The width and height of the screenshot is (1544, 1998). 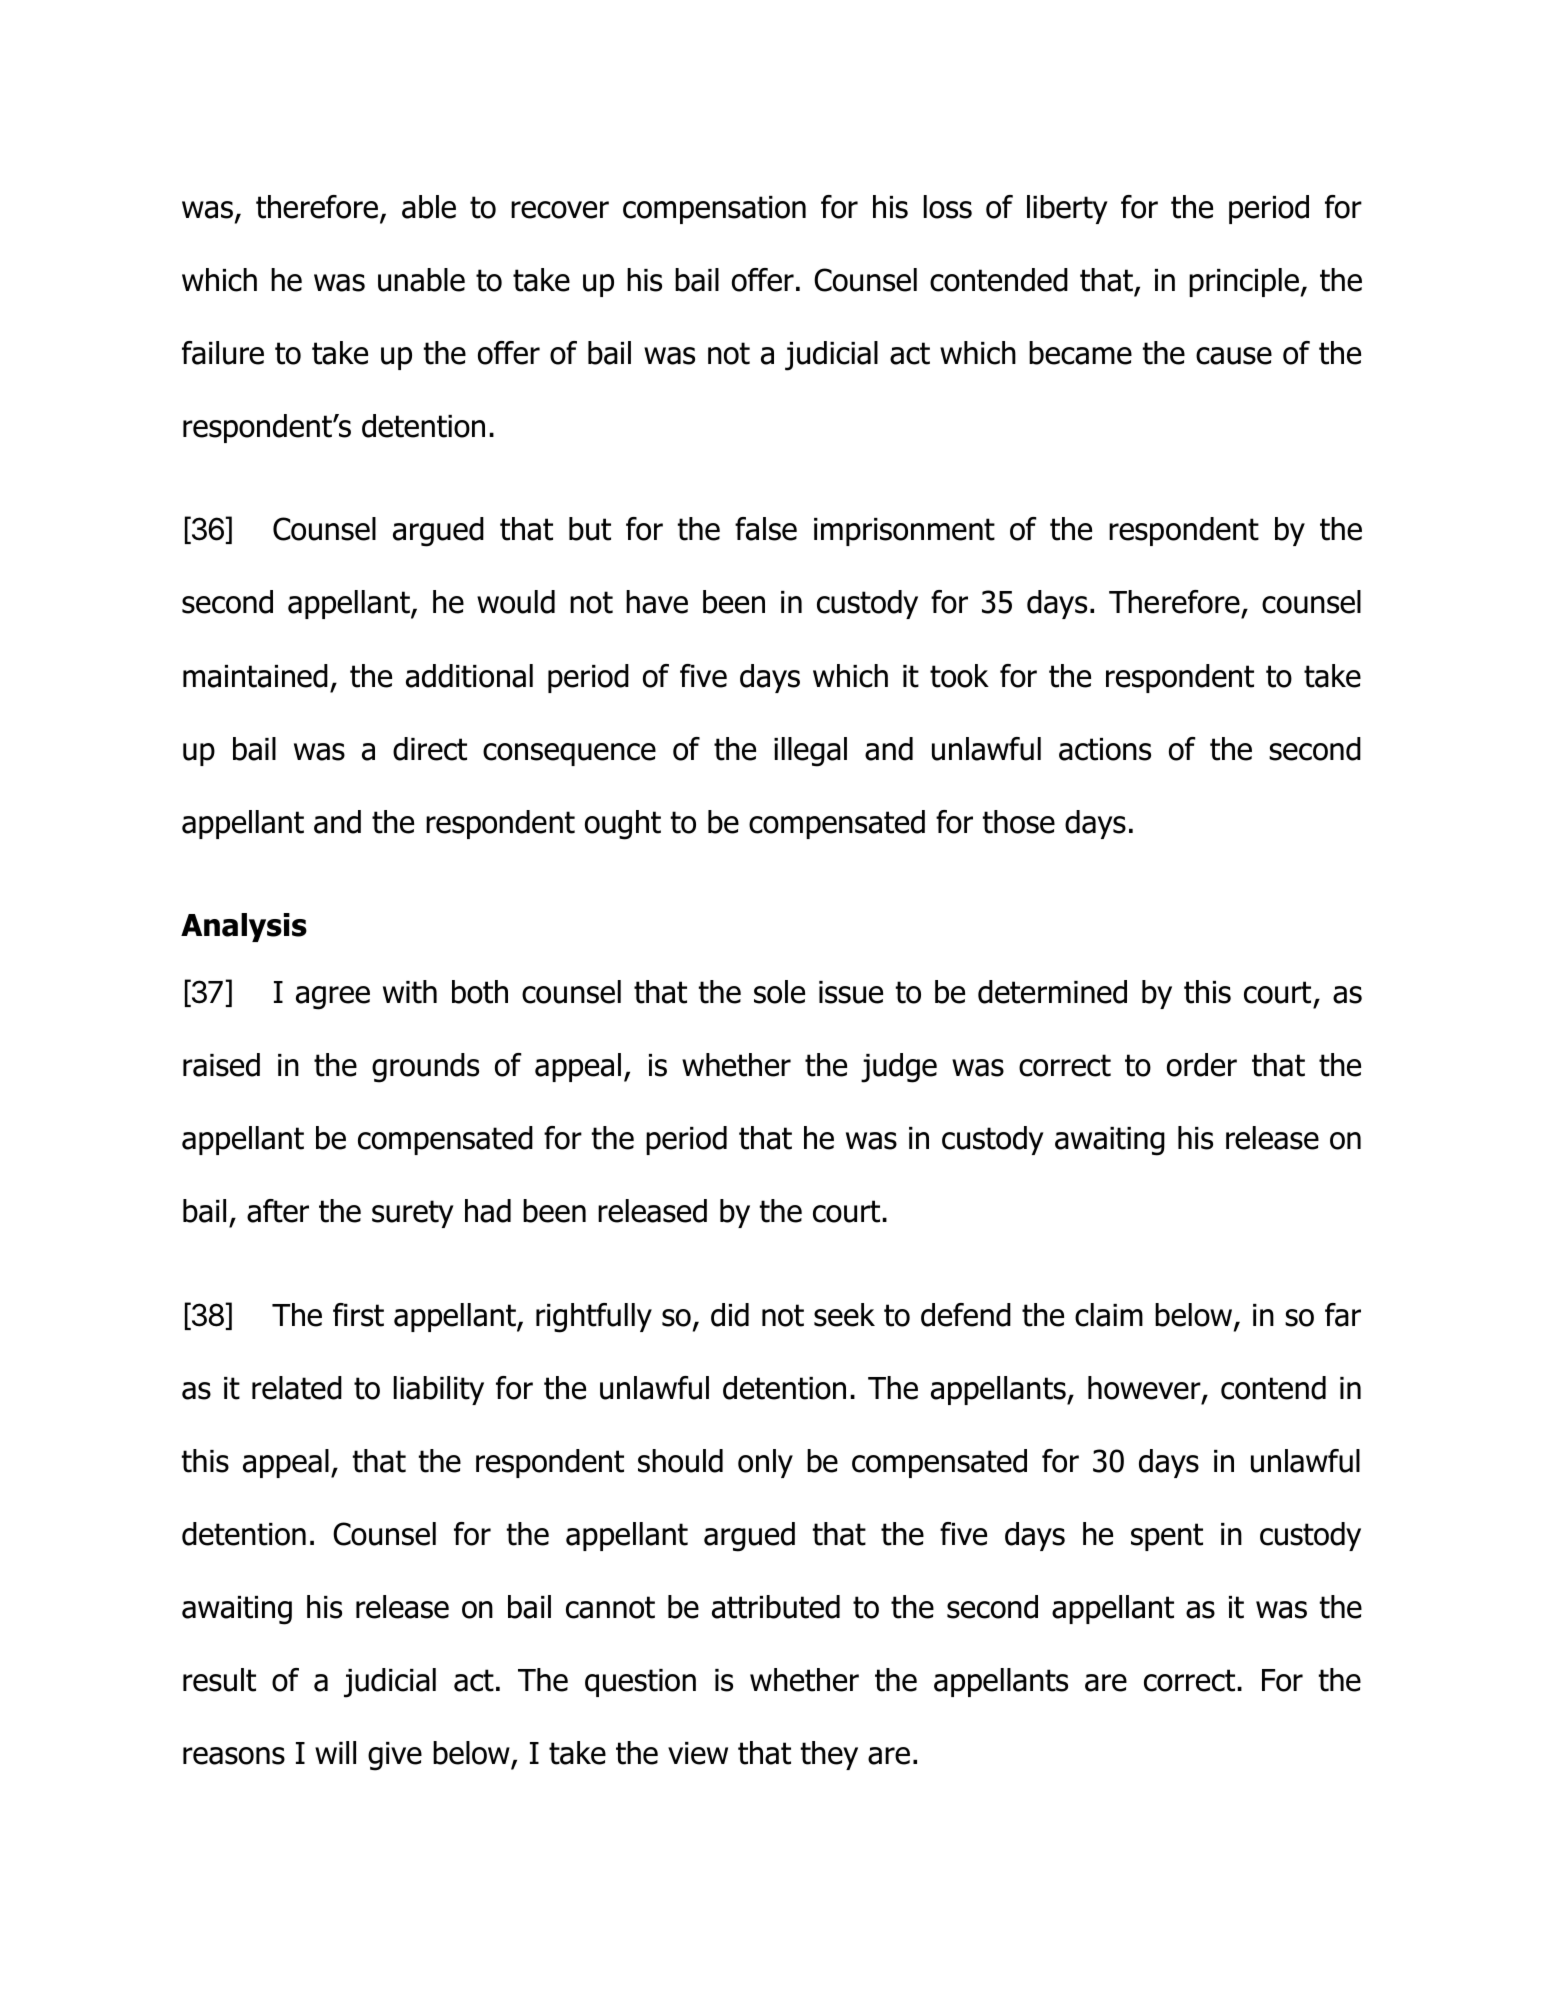 I want to click on claim, so click(x=1109, y=1315).
